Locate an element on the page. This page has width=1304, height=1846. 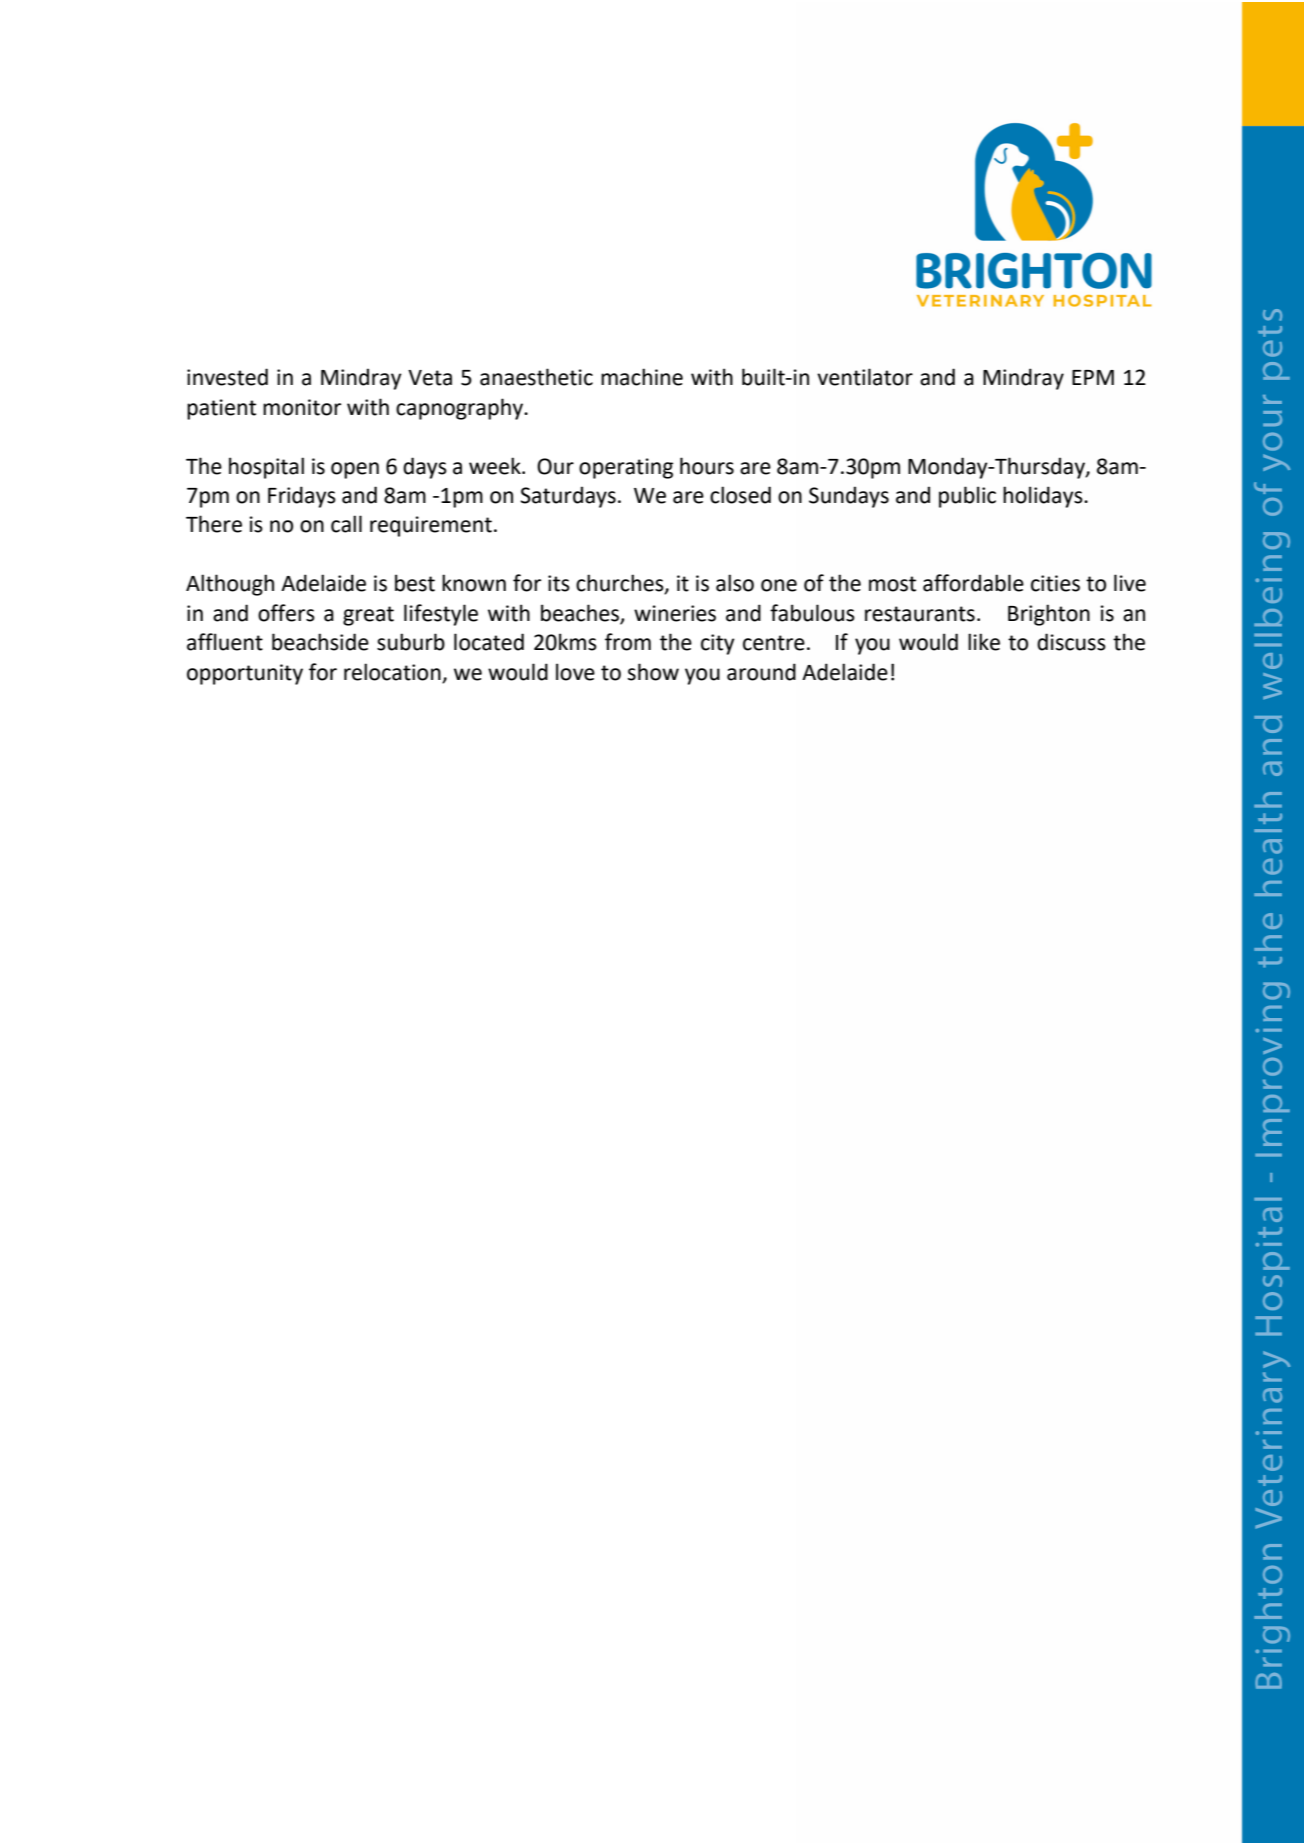
machine is located at coordinates (642, 377).
